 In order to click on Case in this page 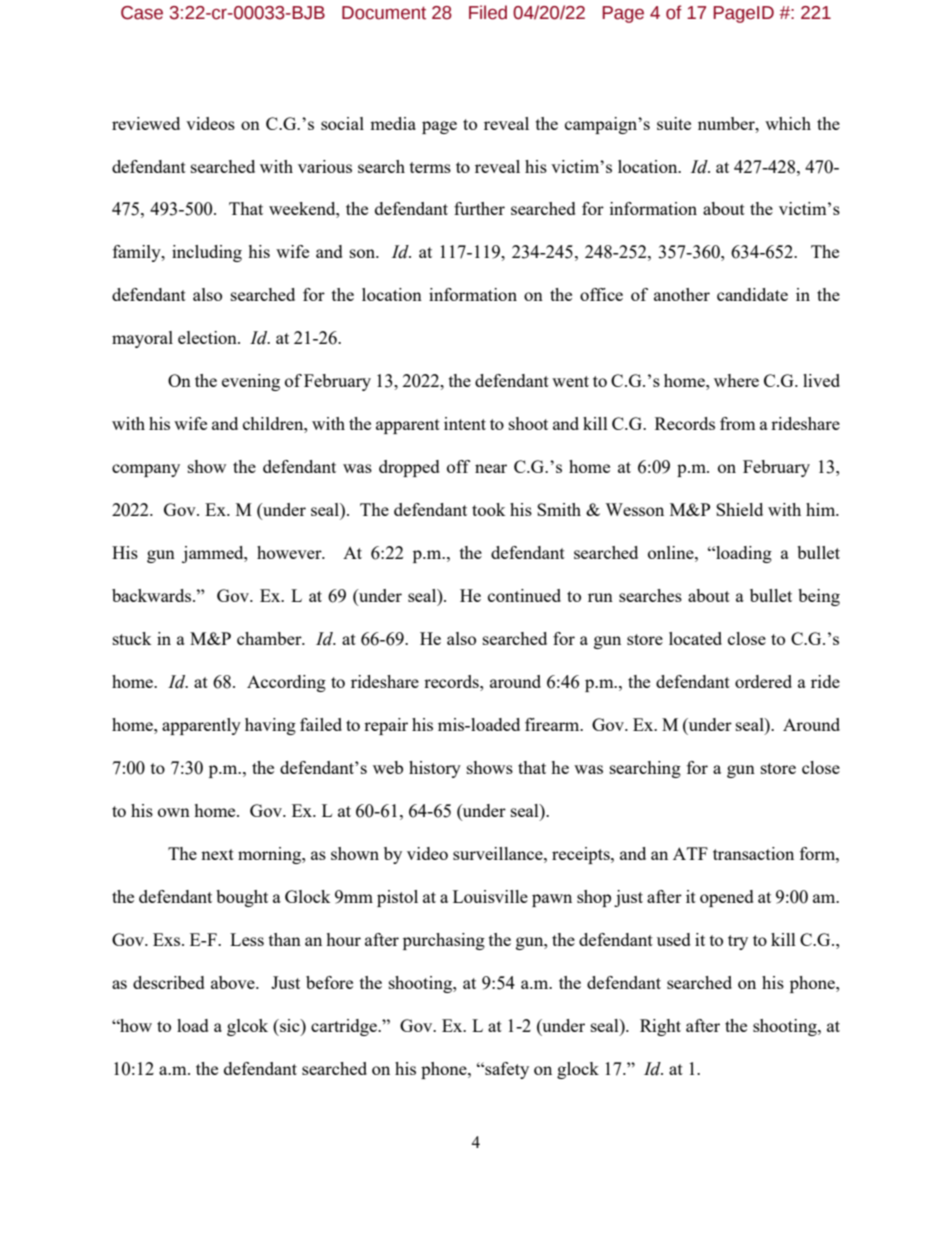, I will do `click(142, 13)`.
